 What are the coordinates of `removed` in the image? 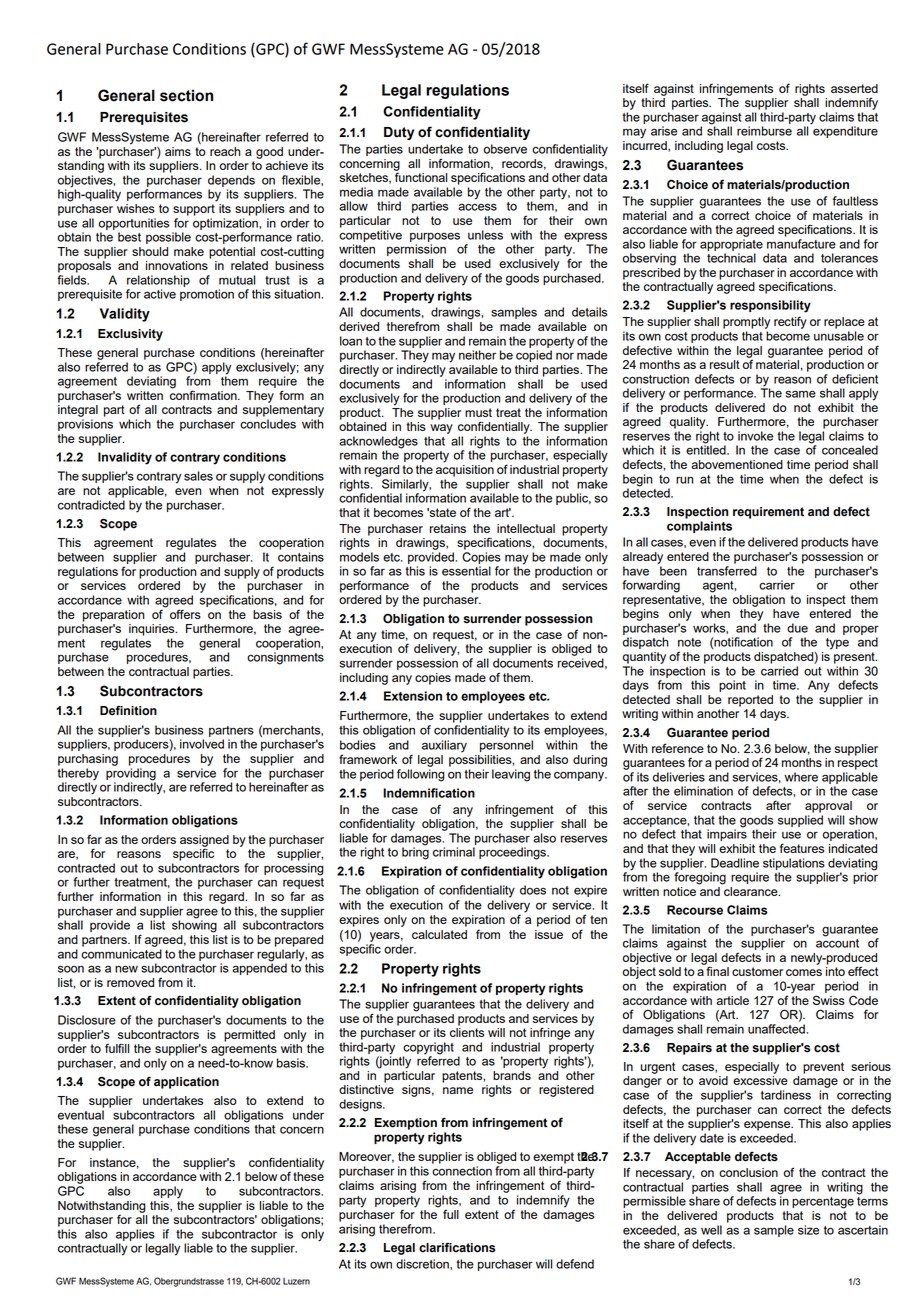 It's located at (130, 982).
